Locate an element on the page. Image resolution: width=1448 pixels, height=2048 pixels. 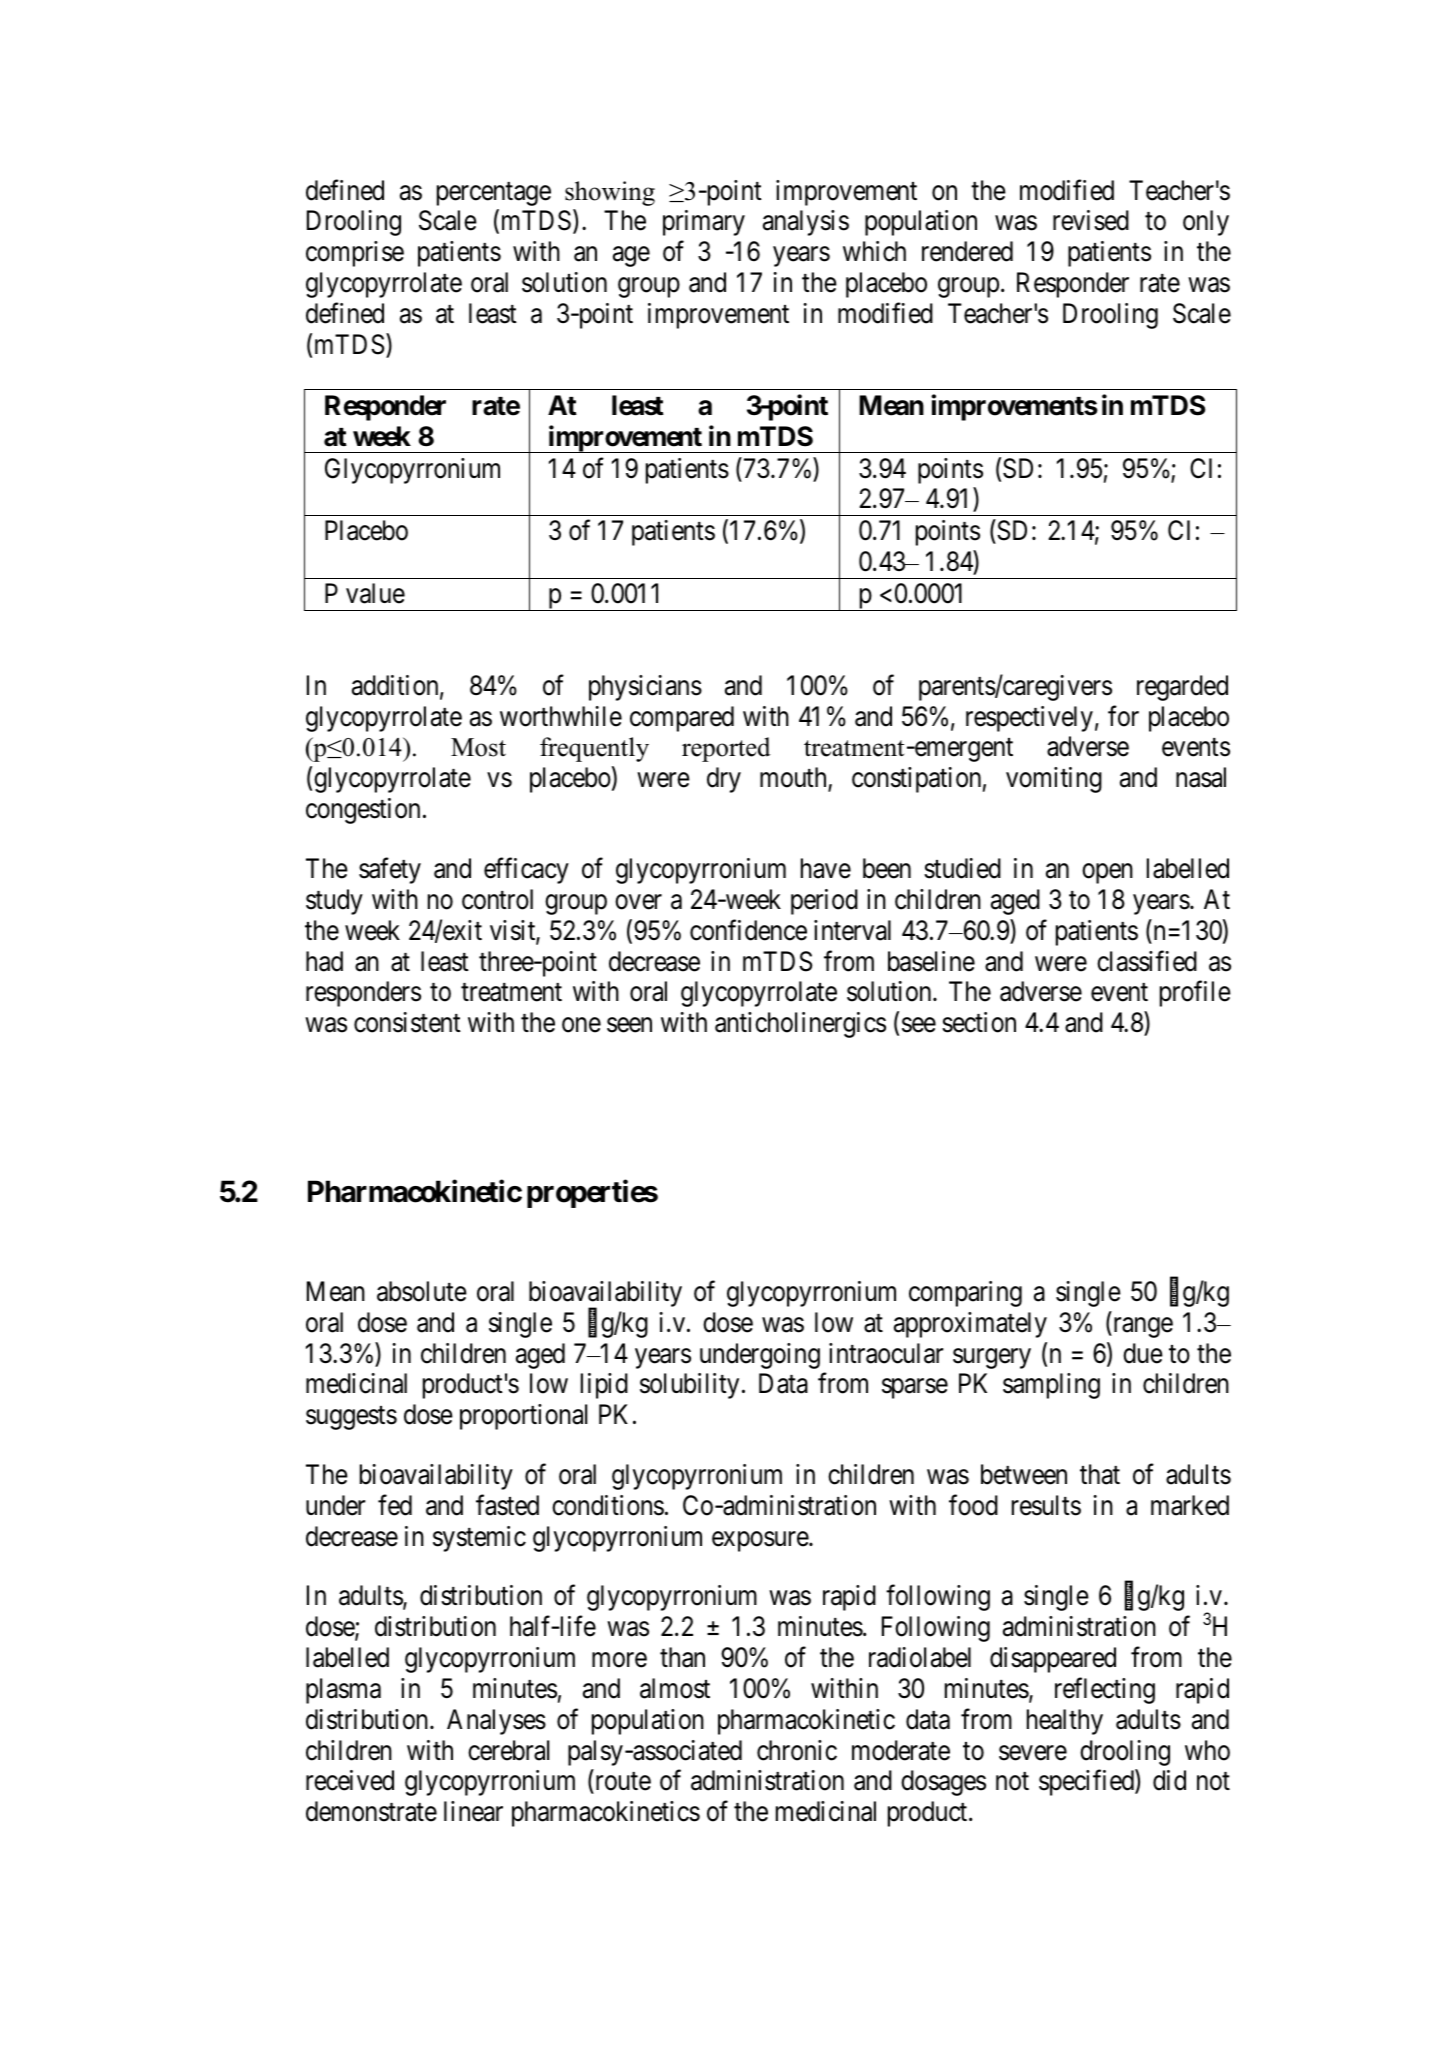
absolute is located at coordinates (422, 1291).
